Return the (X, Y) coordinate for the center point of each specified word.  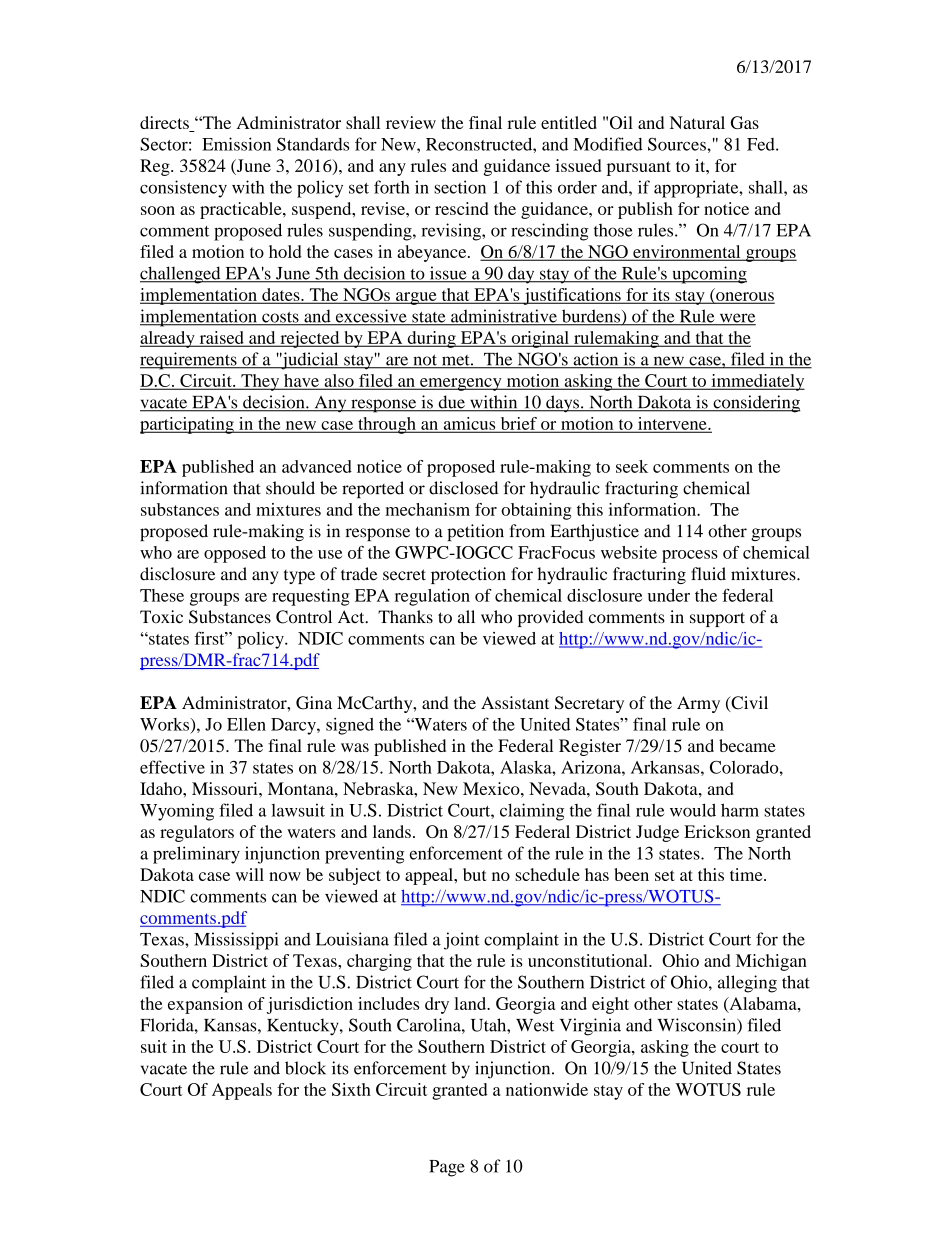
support (717, 619)
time (747, 874)
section (460, 187)
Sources (678, 144)
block (305, 1068)
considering (755, 404)
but (475, 874)
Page (447, 1168)
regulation (432, 597)
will (250, 874)
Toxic (161, 617)
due (451, 403)
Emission (236, 144)
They (260, 382)
